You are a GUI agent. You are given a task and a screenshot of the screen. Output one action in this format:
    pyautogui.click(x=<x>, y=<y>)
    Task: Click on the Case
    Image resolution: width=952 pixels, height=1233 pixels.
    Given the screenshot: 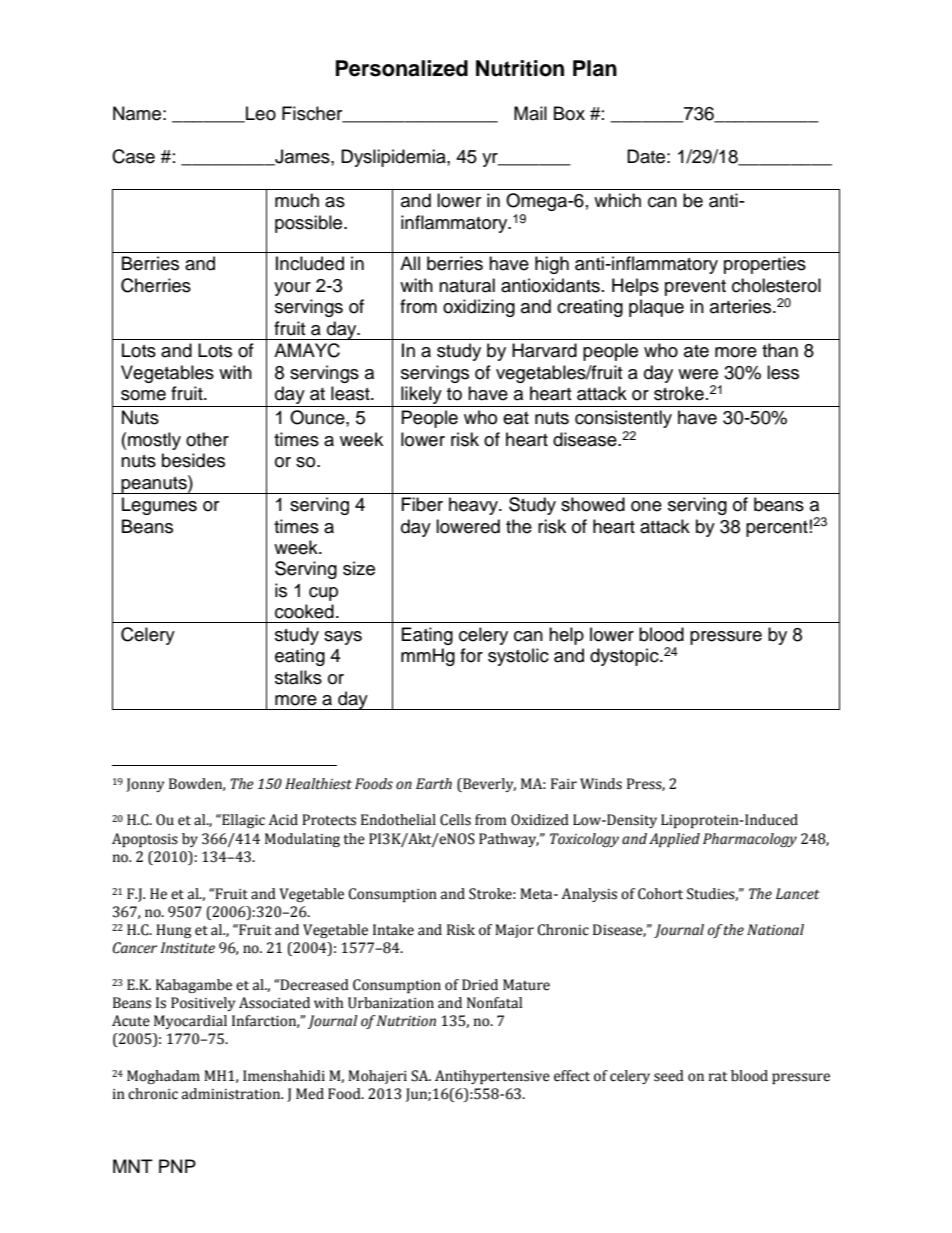 What is the action you would take?
    pyautogui.click(x=133, y=156)
